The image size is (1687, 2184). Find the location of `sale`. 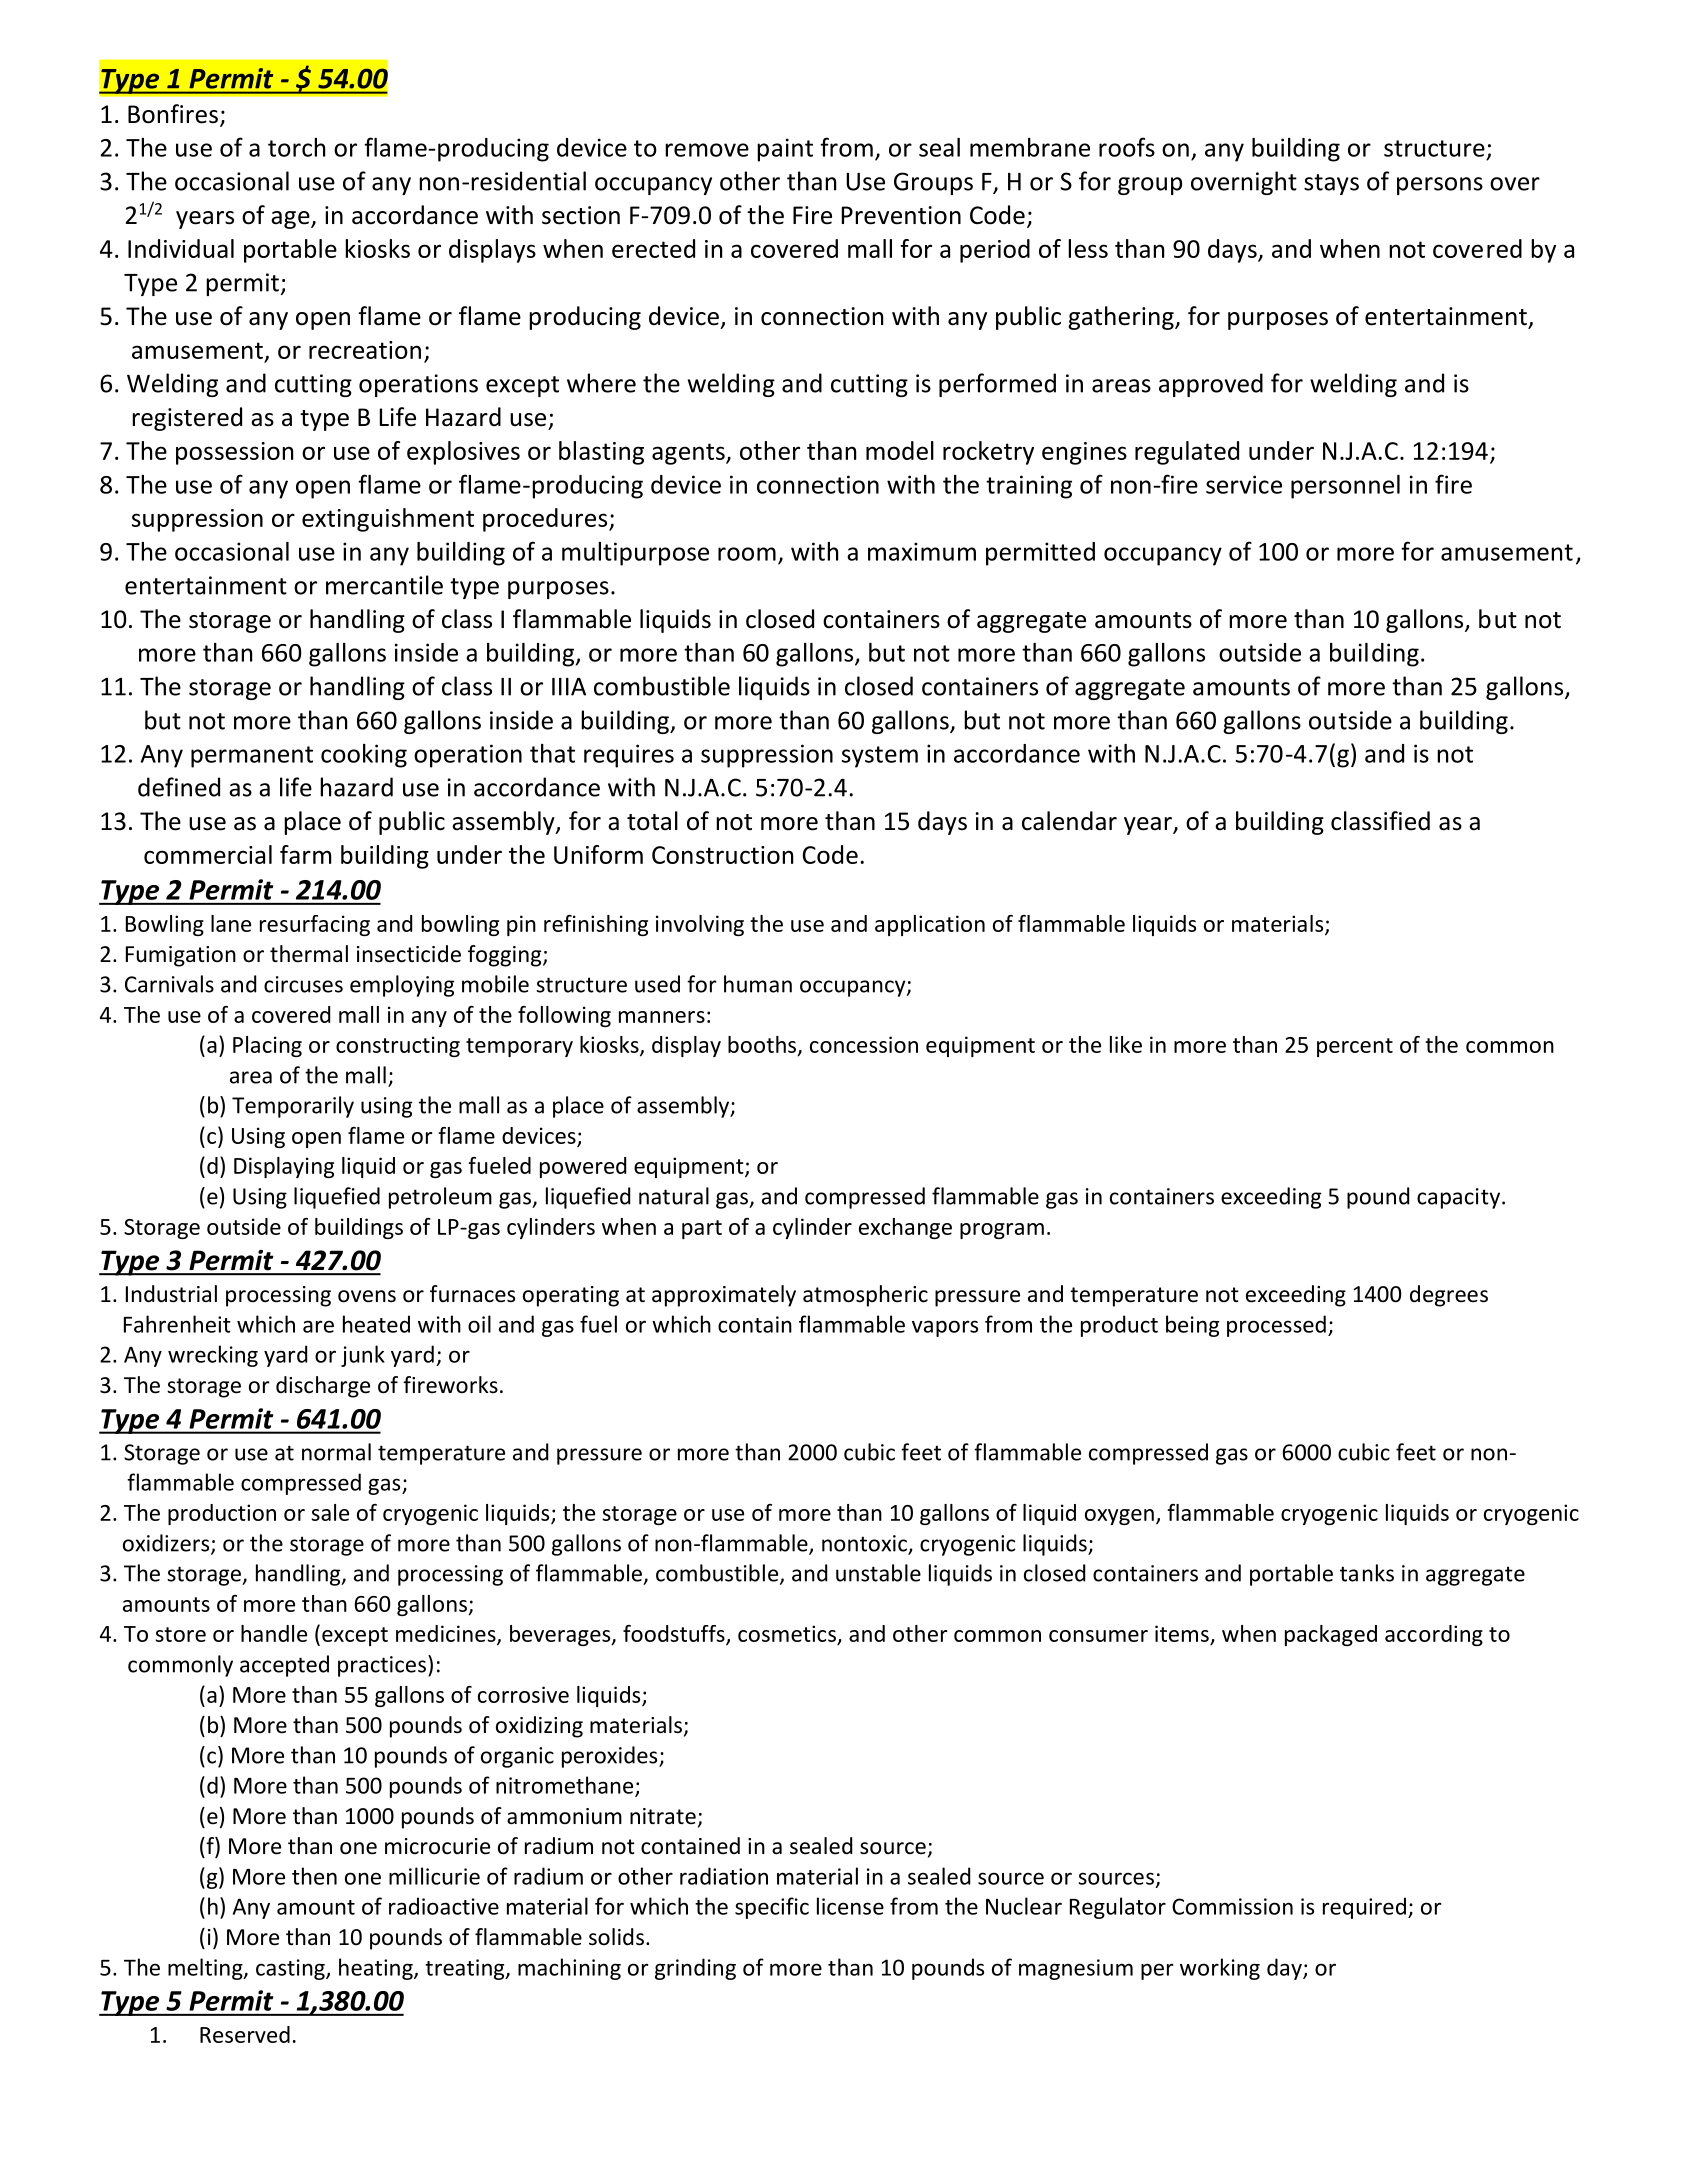

sale is located at coordinates (330, 1512).
